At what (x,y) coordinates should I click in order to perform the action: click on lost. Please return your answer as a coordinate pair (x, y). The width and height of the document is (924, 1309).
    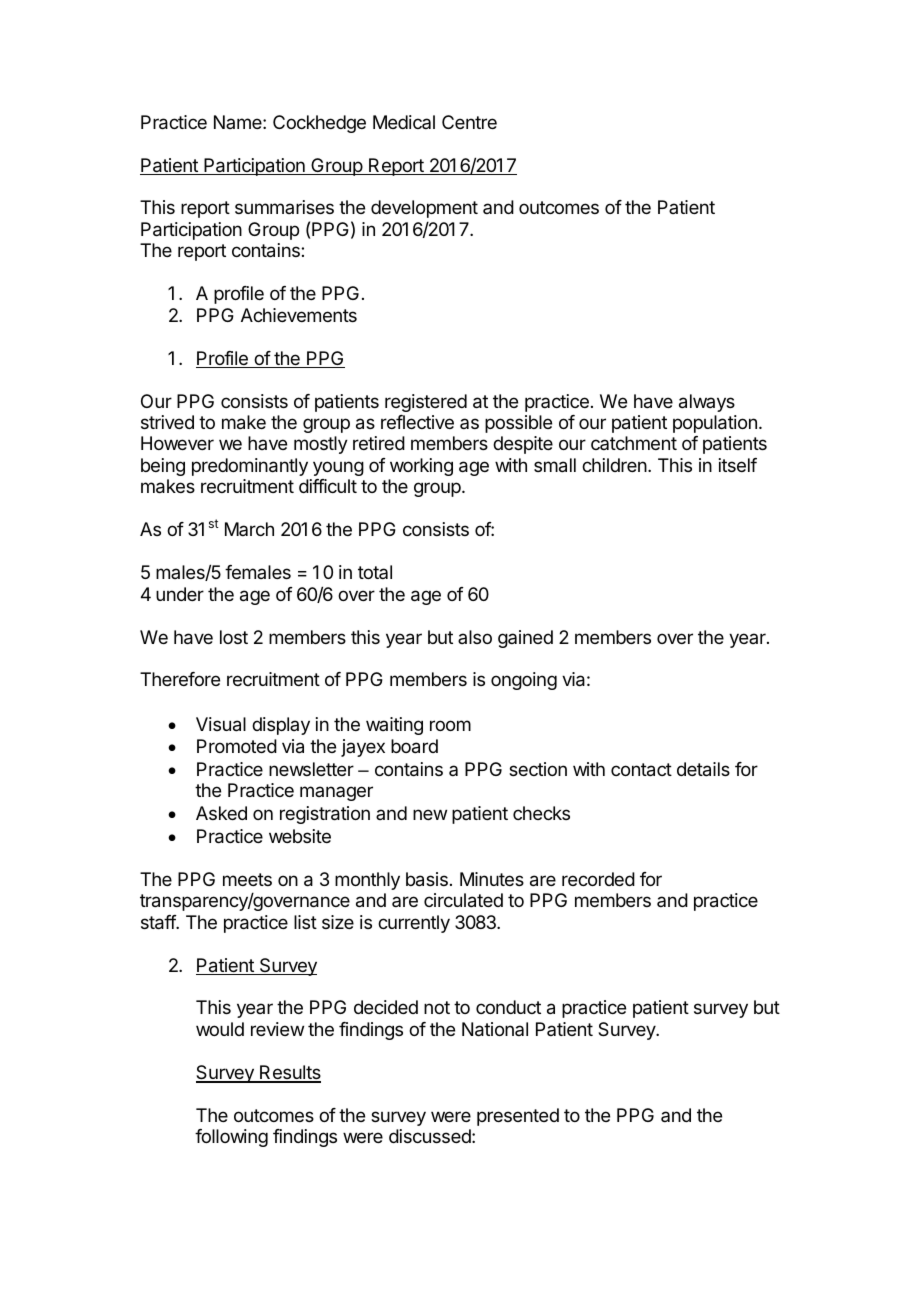
    Looking at the image, I should click on (234, 637).
